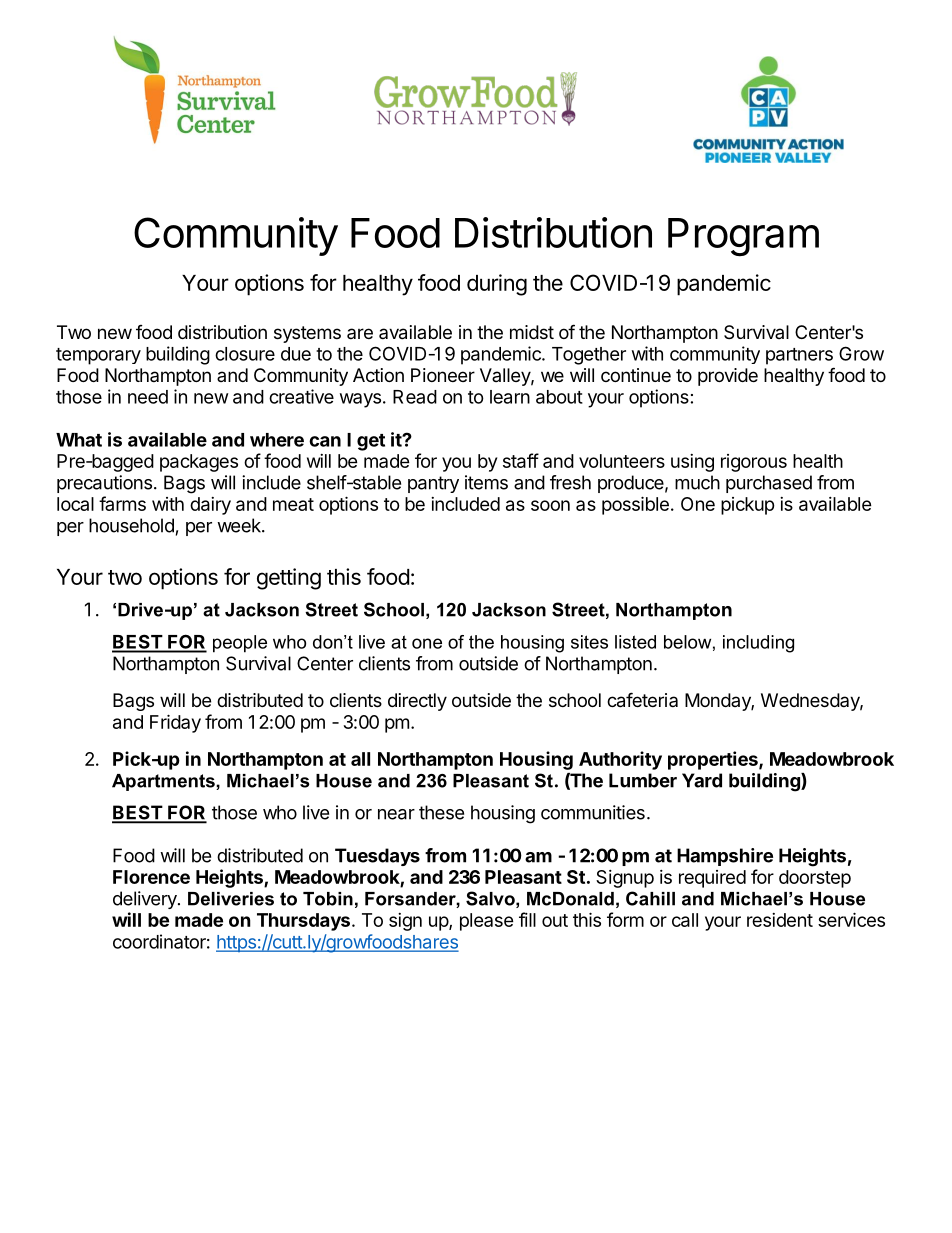 This image has height=1233, width=952. I want to click on Program, so click(743, 237).
